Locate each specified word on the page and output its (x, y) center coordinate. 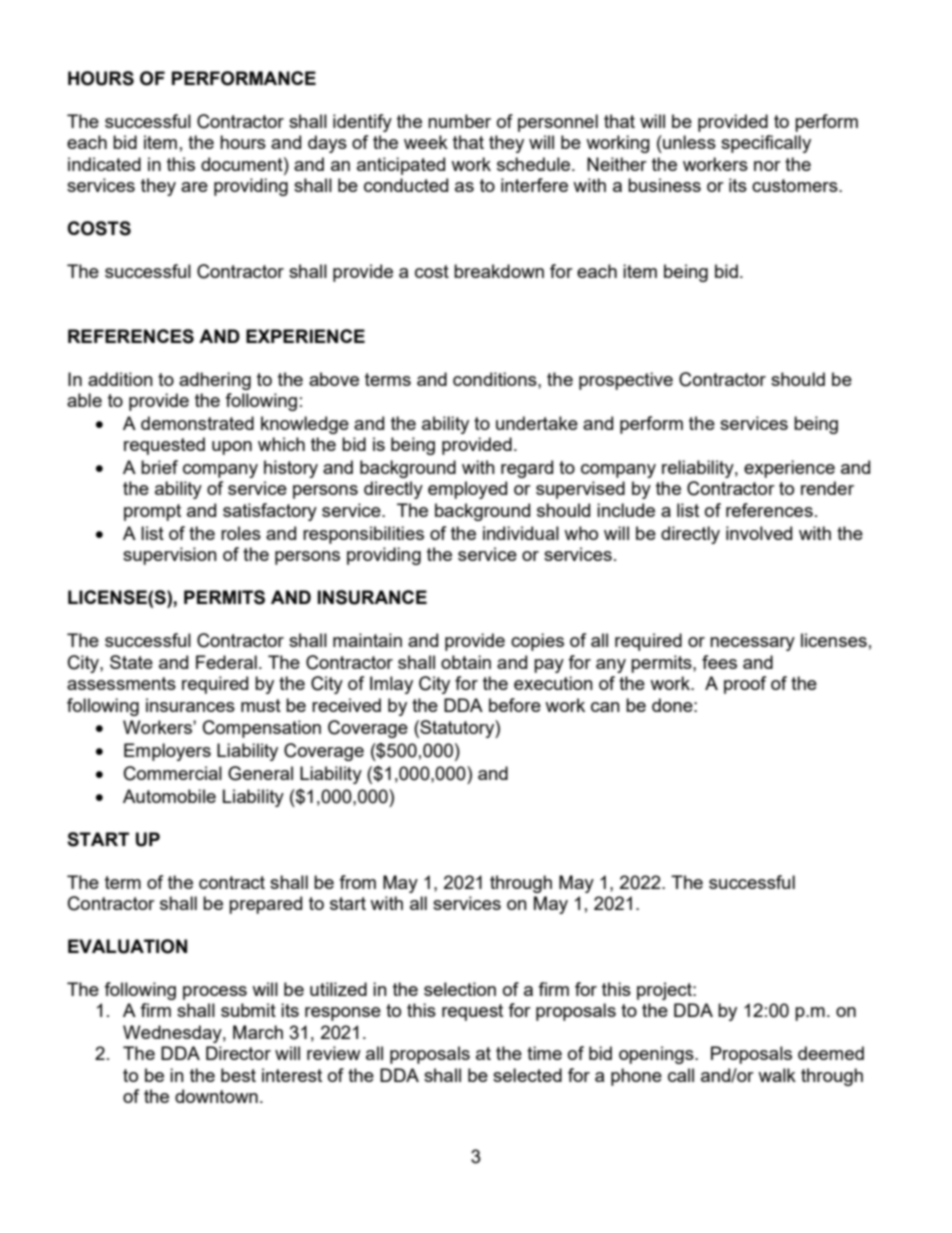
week (426, 142)
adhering (215, 381)
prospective (626, 381)
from (357, 882)
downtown (216, 1096)
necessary (752, 644)
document (243, 164)
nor (767, 166)
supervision (170, 556)
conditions (496, 379)
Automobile (169, 796)
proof (745, 685)
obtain (466, 662)
